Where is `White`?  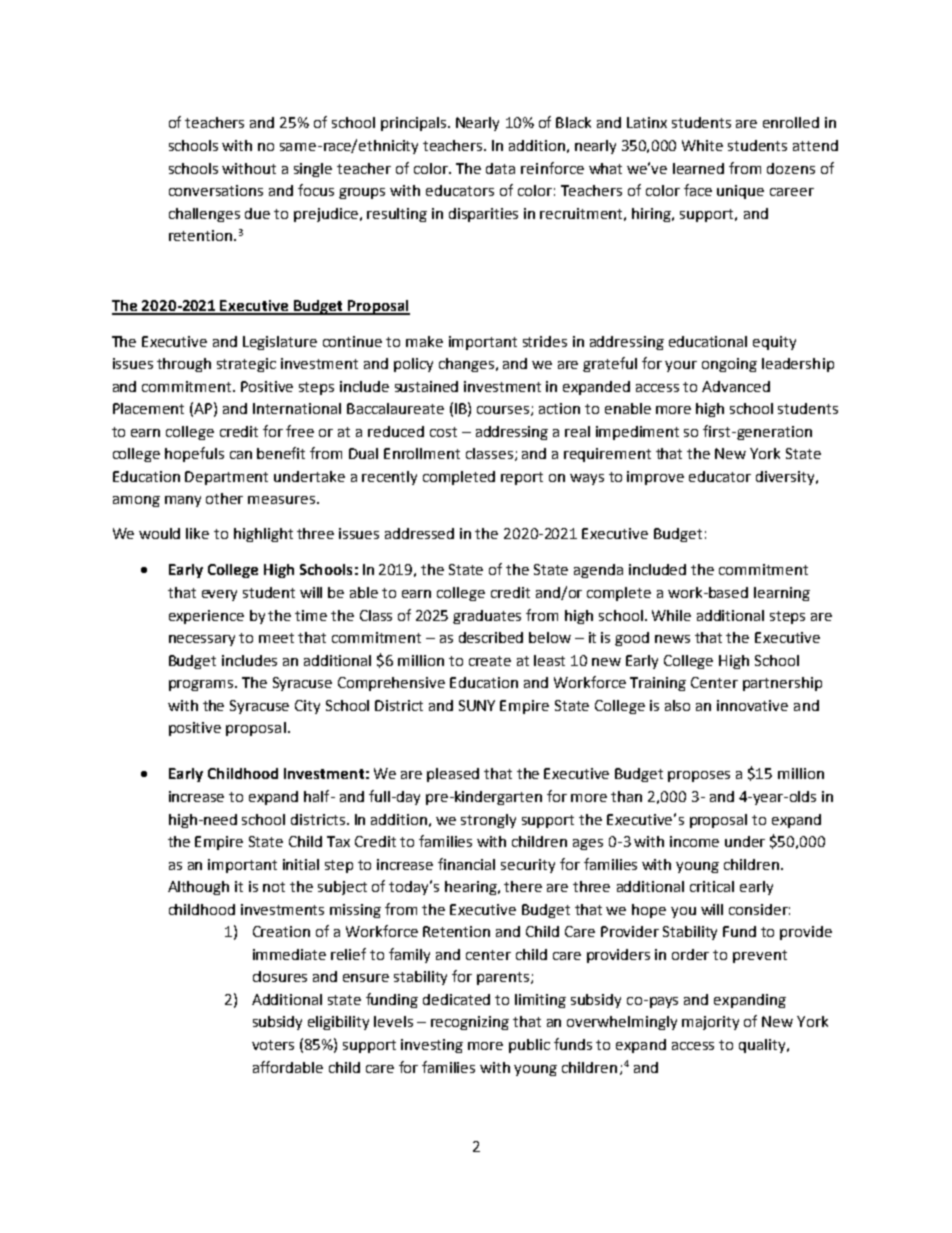 White is located at coordinates (702, 145).
